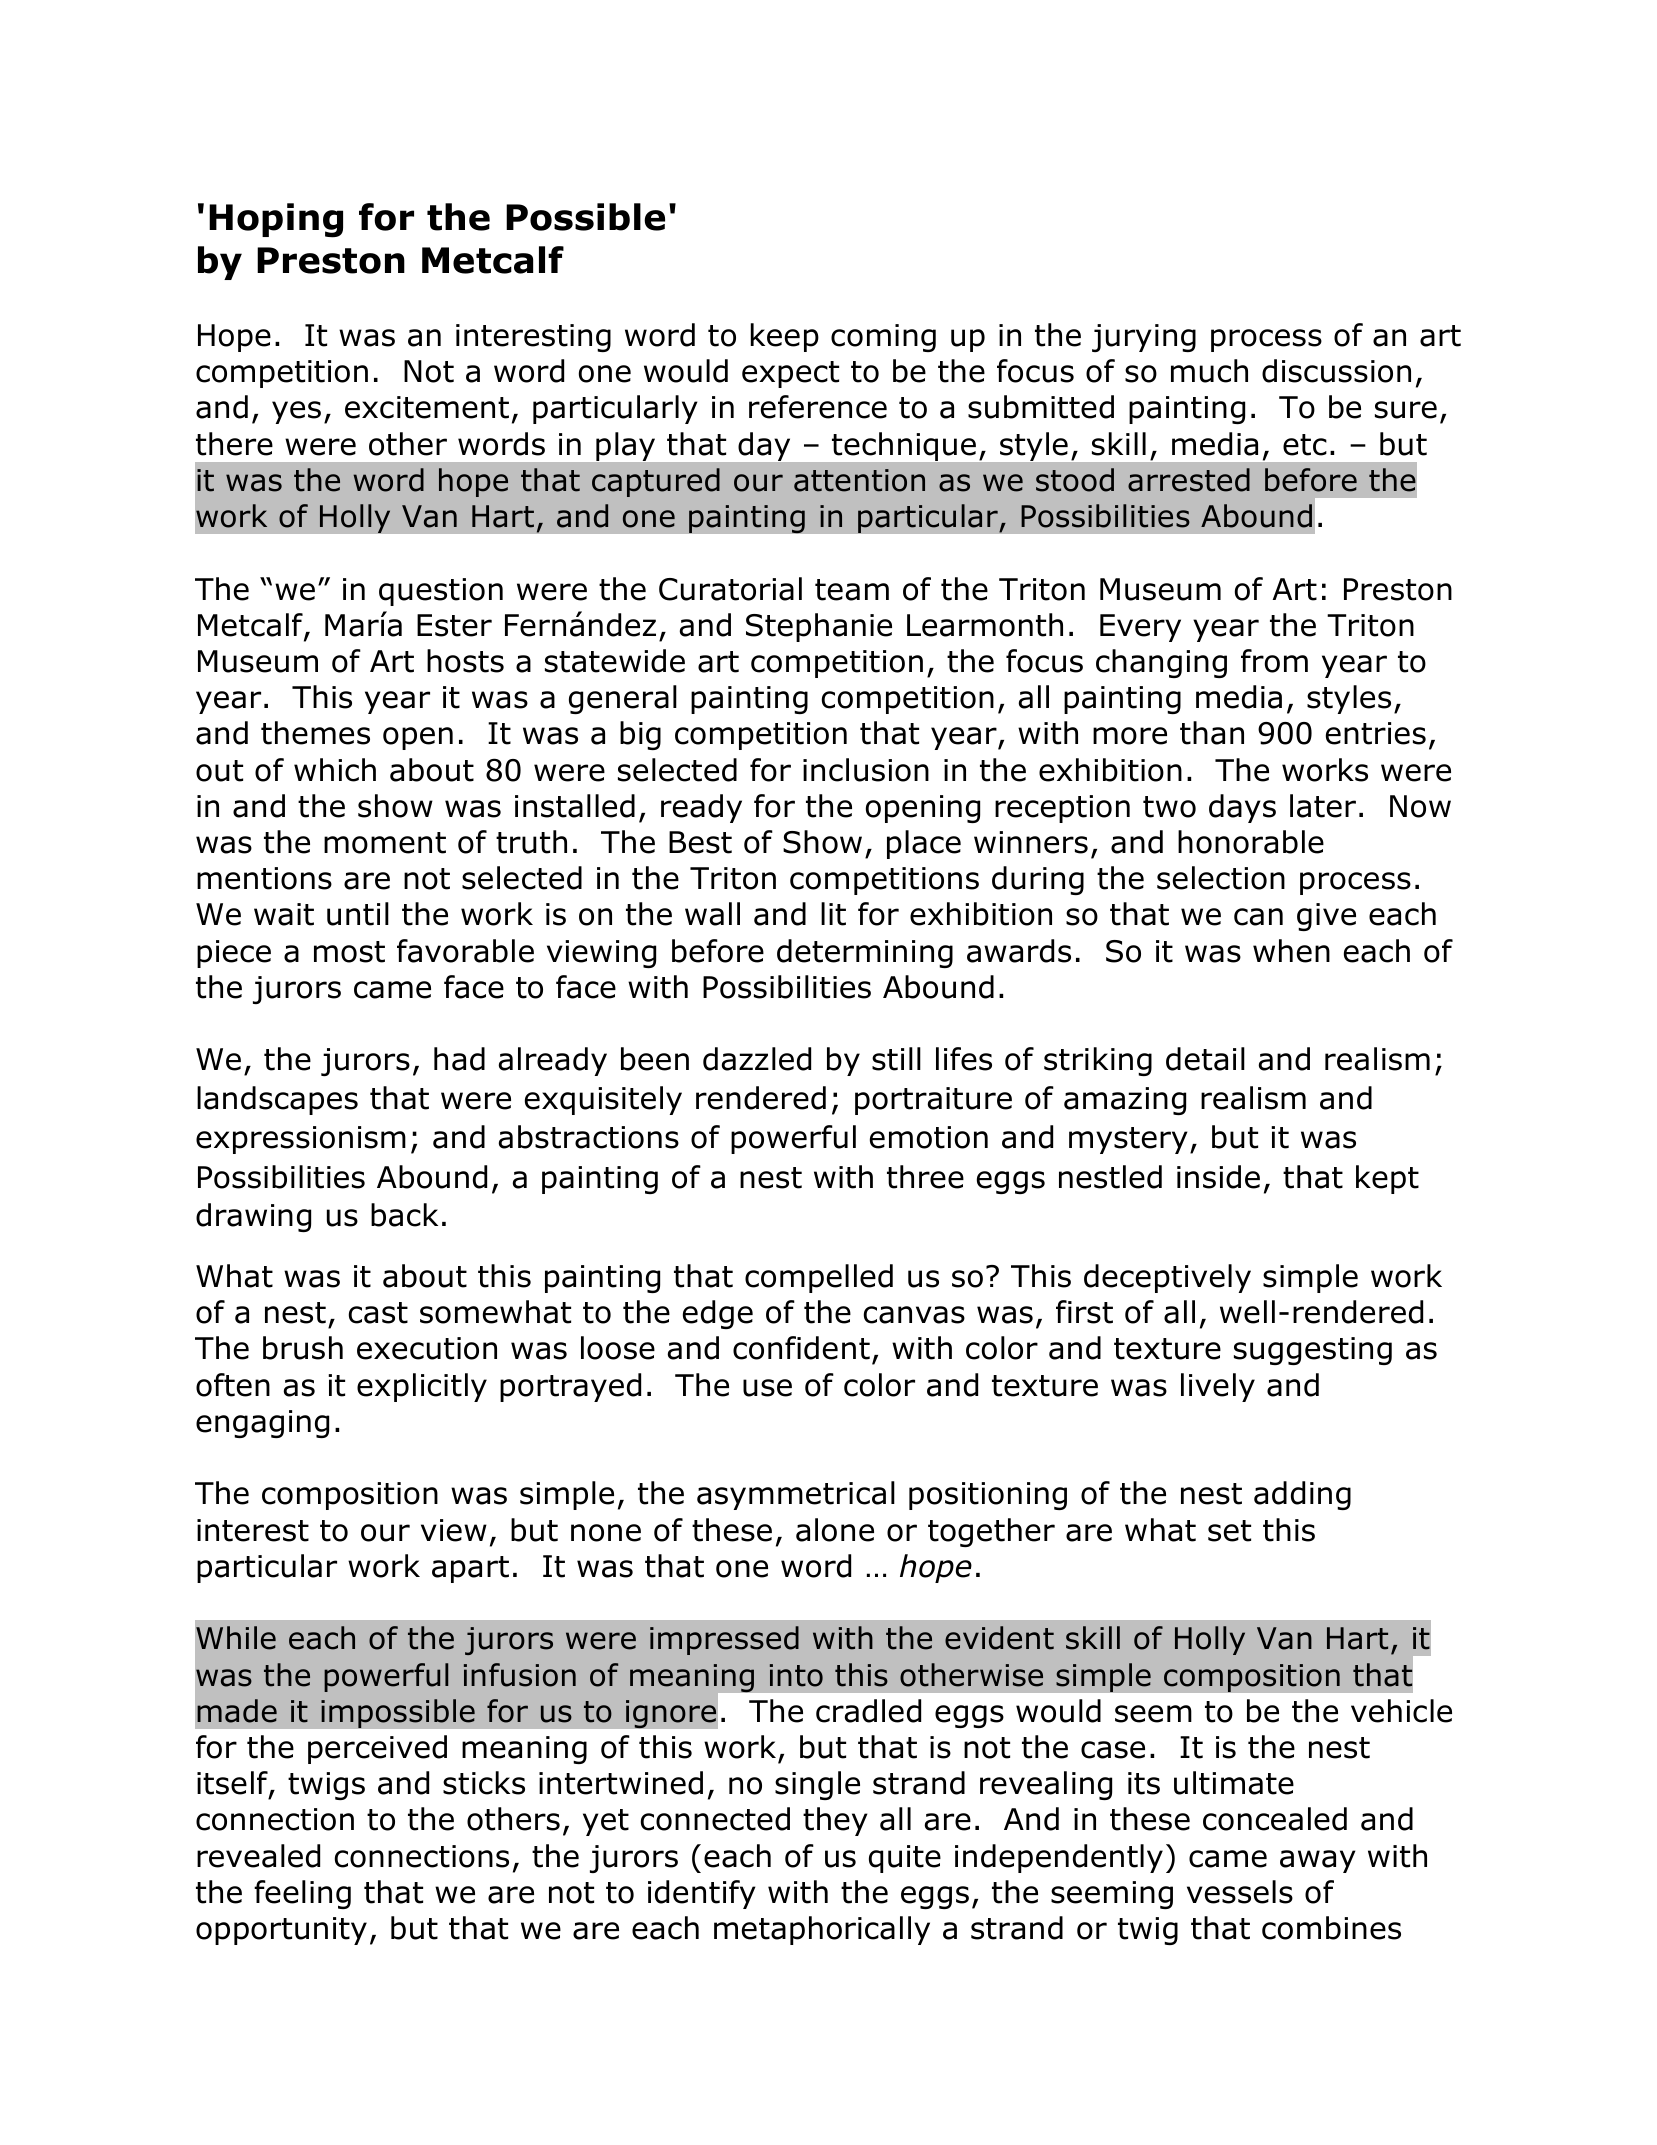  Describe the element at coordinates (404, 1215) in the screenshot. I see `back` at that location.
